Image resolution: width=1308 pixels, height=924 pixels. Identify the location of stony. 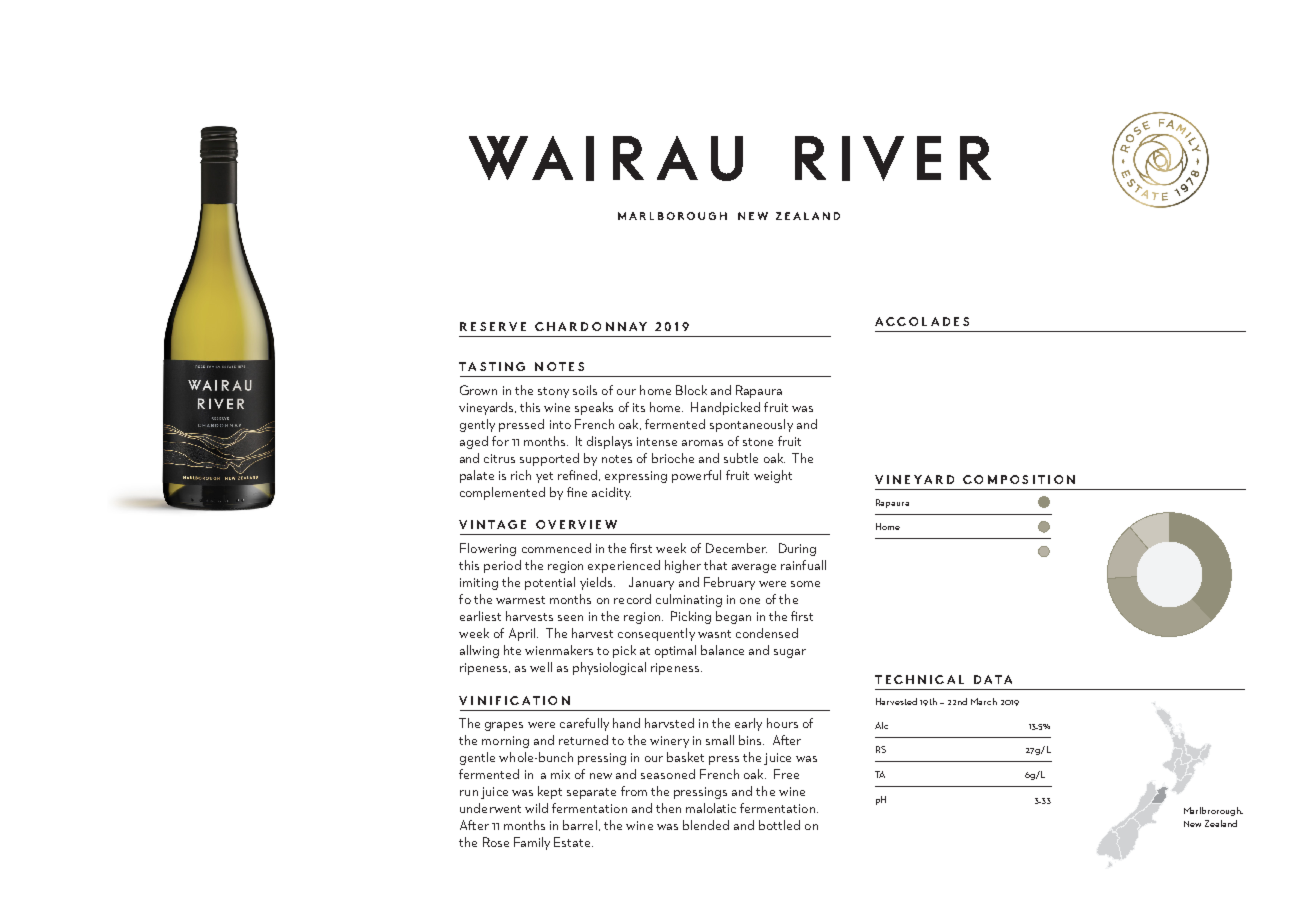
(553, 392).
